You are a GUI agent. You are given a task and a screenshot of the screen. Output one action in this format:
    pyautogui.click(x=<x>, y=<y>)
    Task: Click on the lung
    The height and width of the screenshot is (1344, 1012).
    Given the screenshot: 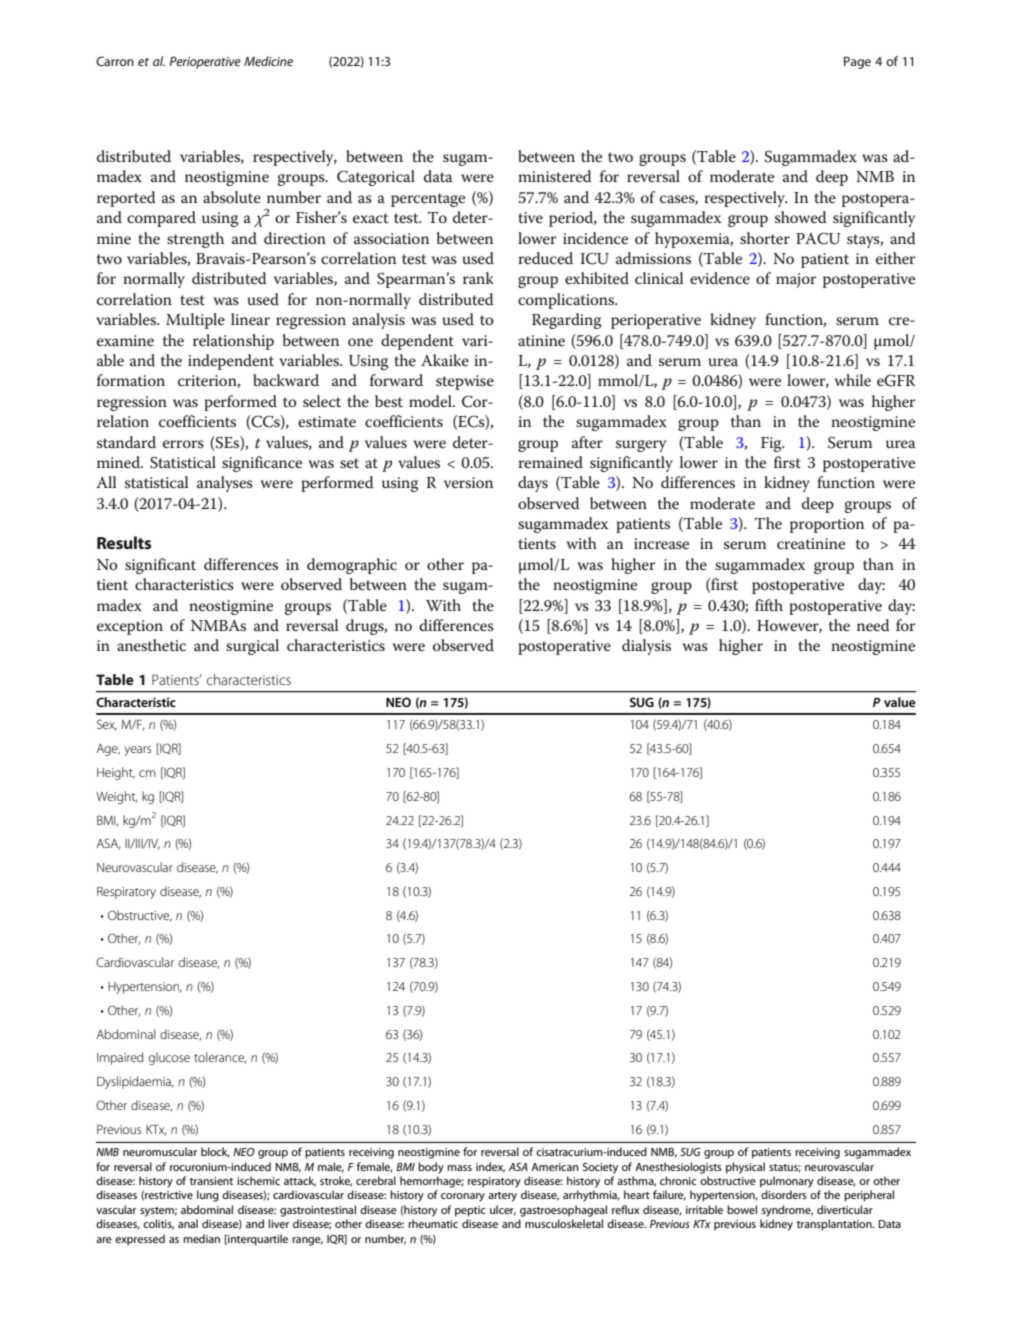 What is the action you would take?
    pyautogui.click(x=208, y=1196)
